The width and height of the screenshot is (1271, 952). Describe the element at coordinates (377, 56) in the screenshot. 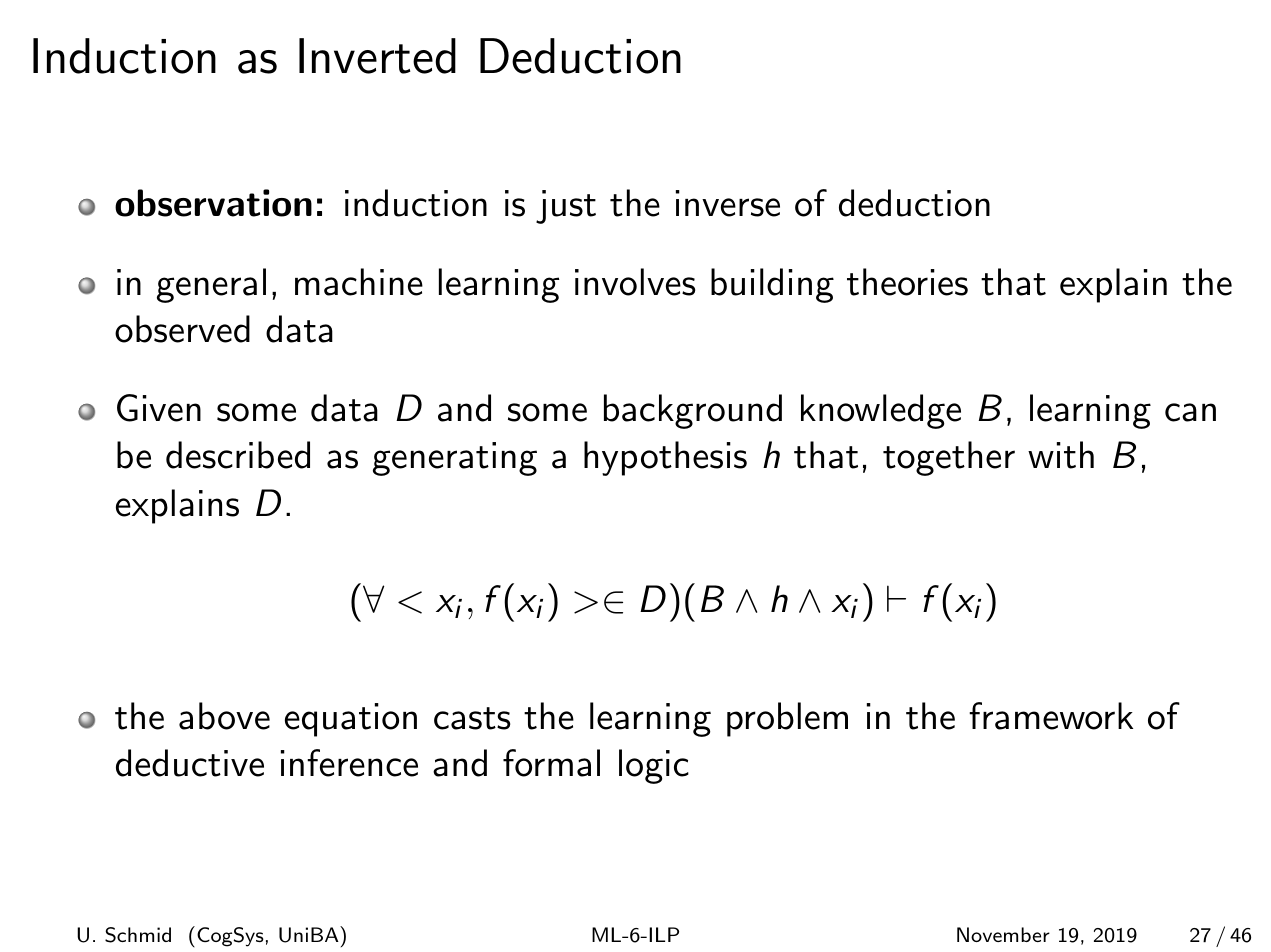

I see `Inverted` at that location.
